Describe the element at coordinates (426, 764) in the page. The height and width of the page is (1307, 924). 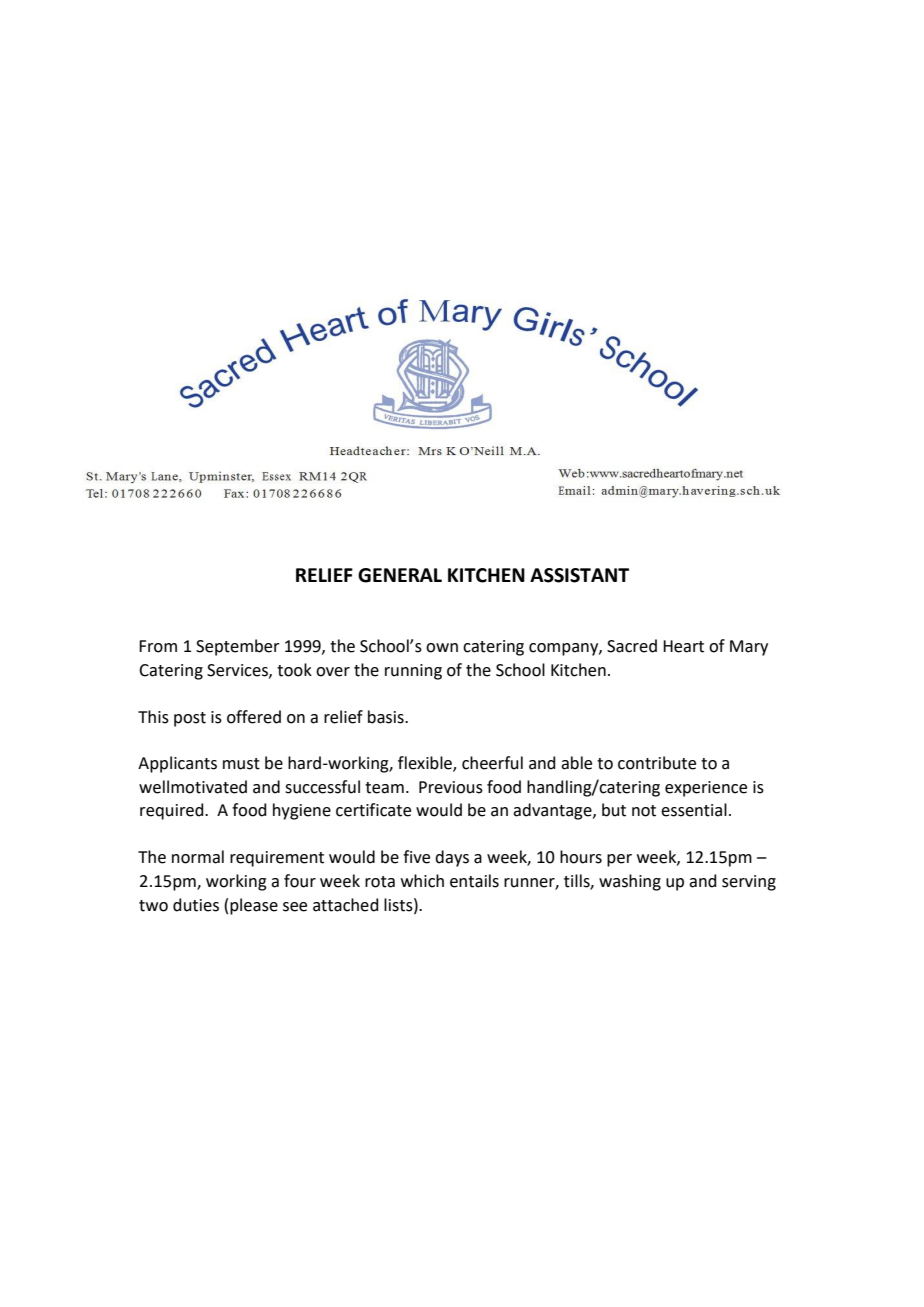
I see `flexible` at that location.
